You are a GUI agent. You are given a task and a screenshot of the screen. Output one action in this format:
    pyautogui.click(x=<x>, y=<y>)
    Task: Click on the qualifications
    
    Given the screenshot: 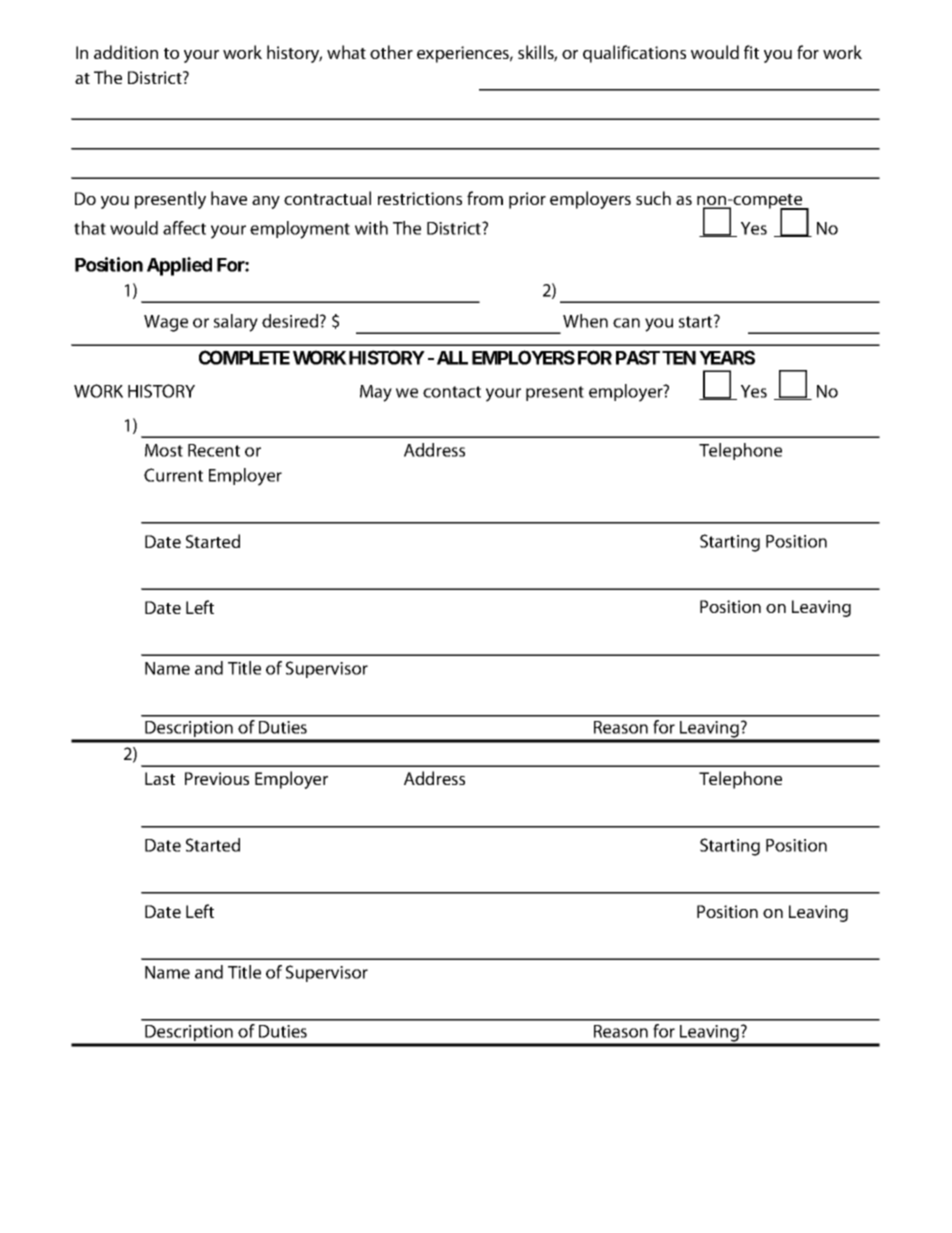 What is the action you would take?
    pyautogui.click(x=634, y=54)
